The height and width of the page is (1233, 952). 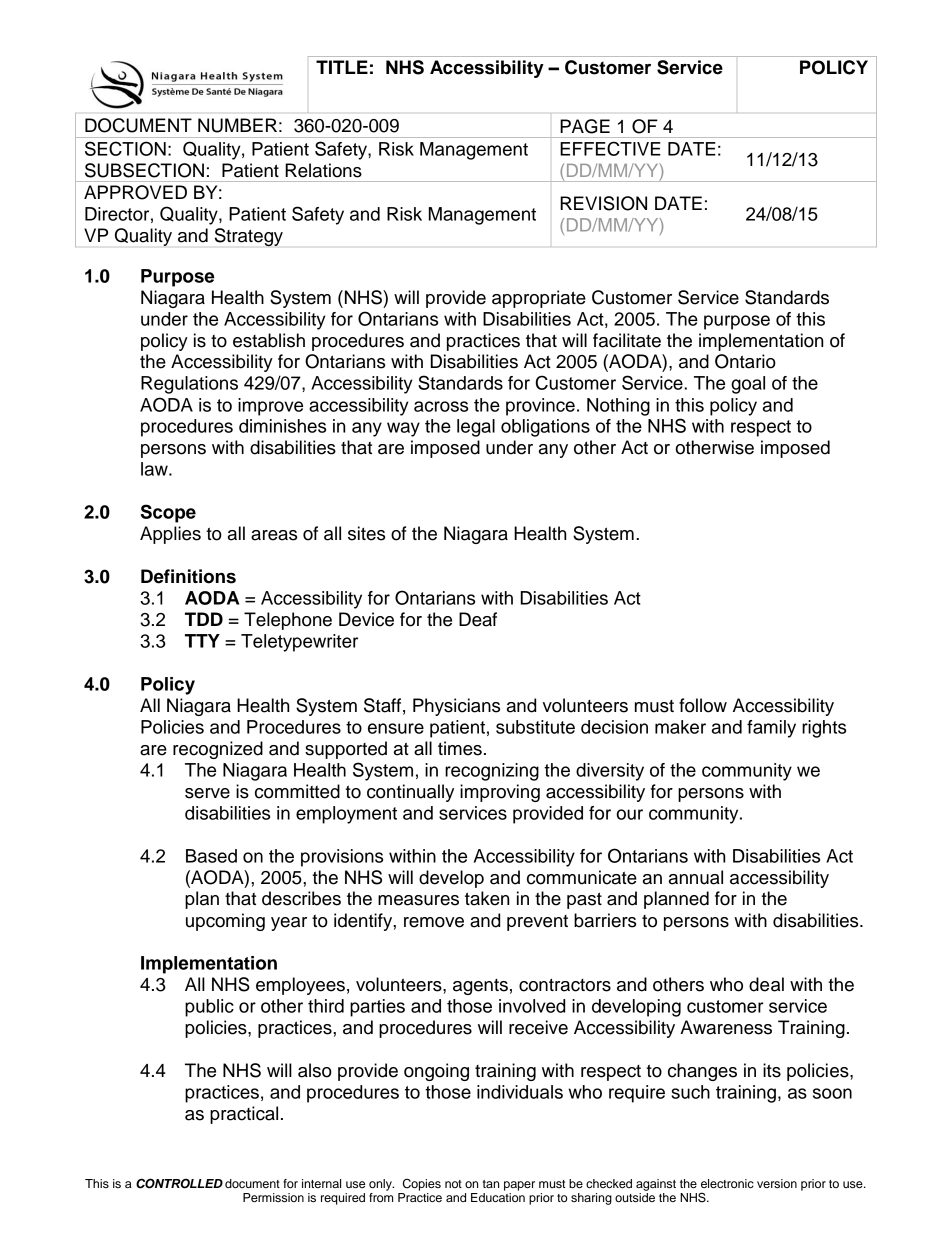 I want to click on EFFECTIVE, so click(x=610, y=148).
